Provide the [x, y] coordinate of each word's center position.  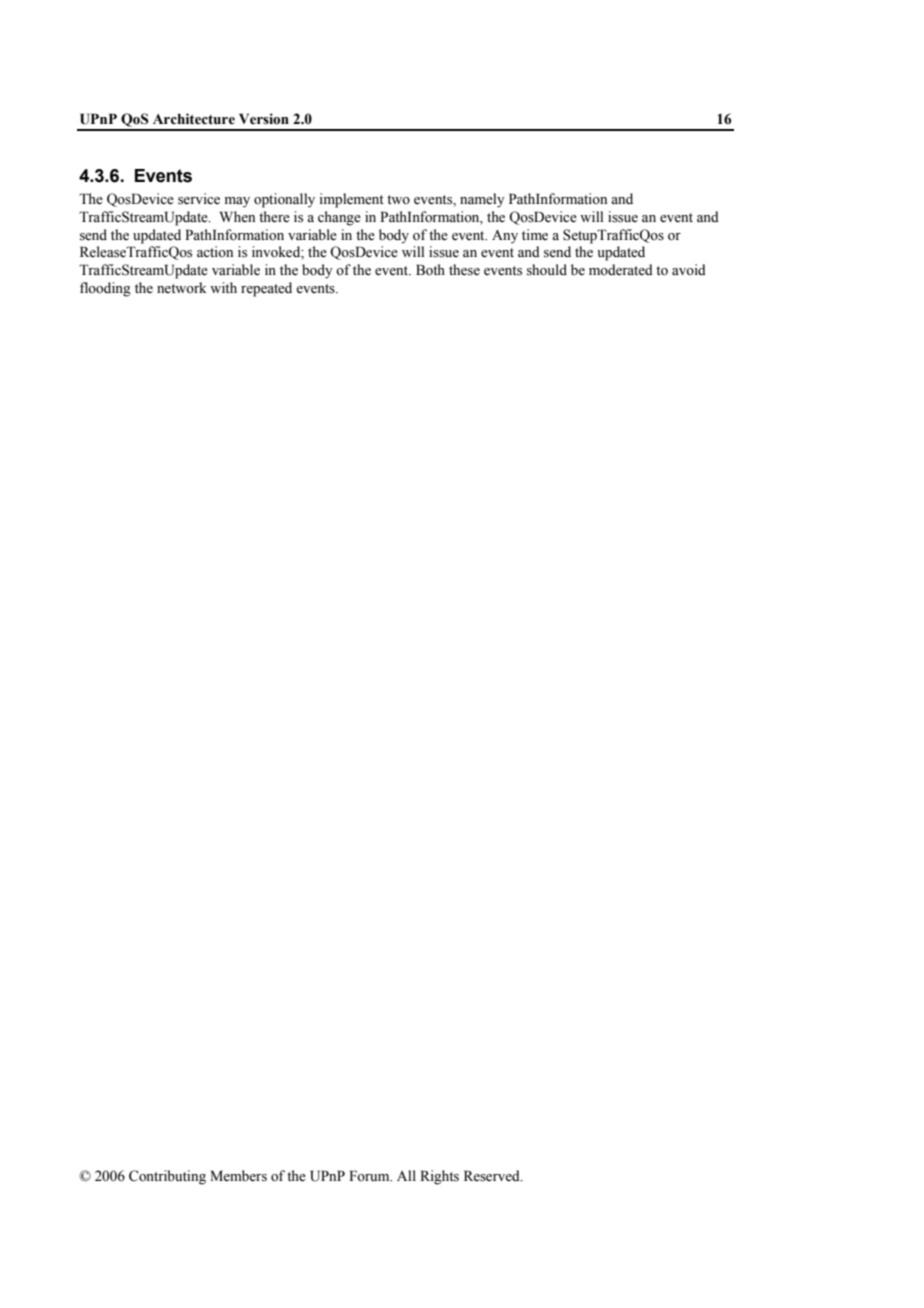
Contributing [167, 1177]
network [182, 288]
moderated [621, 270]
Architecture [194, 119]
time [535, 235]
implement [352, 200]
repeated [266, 289]
